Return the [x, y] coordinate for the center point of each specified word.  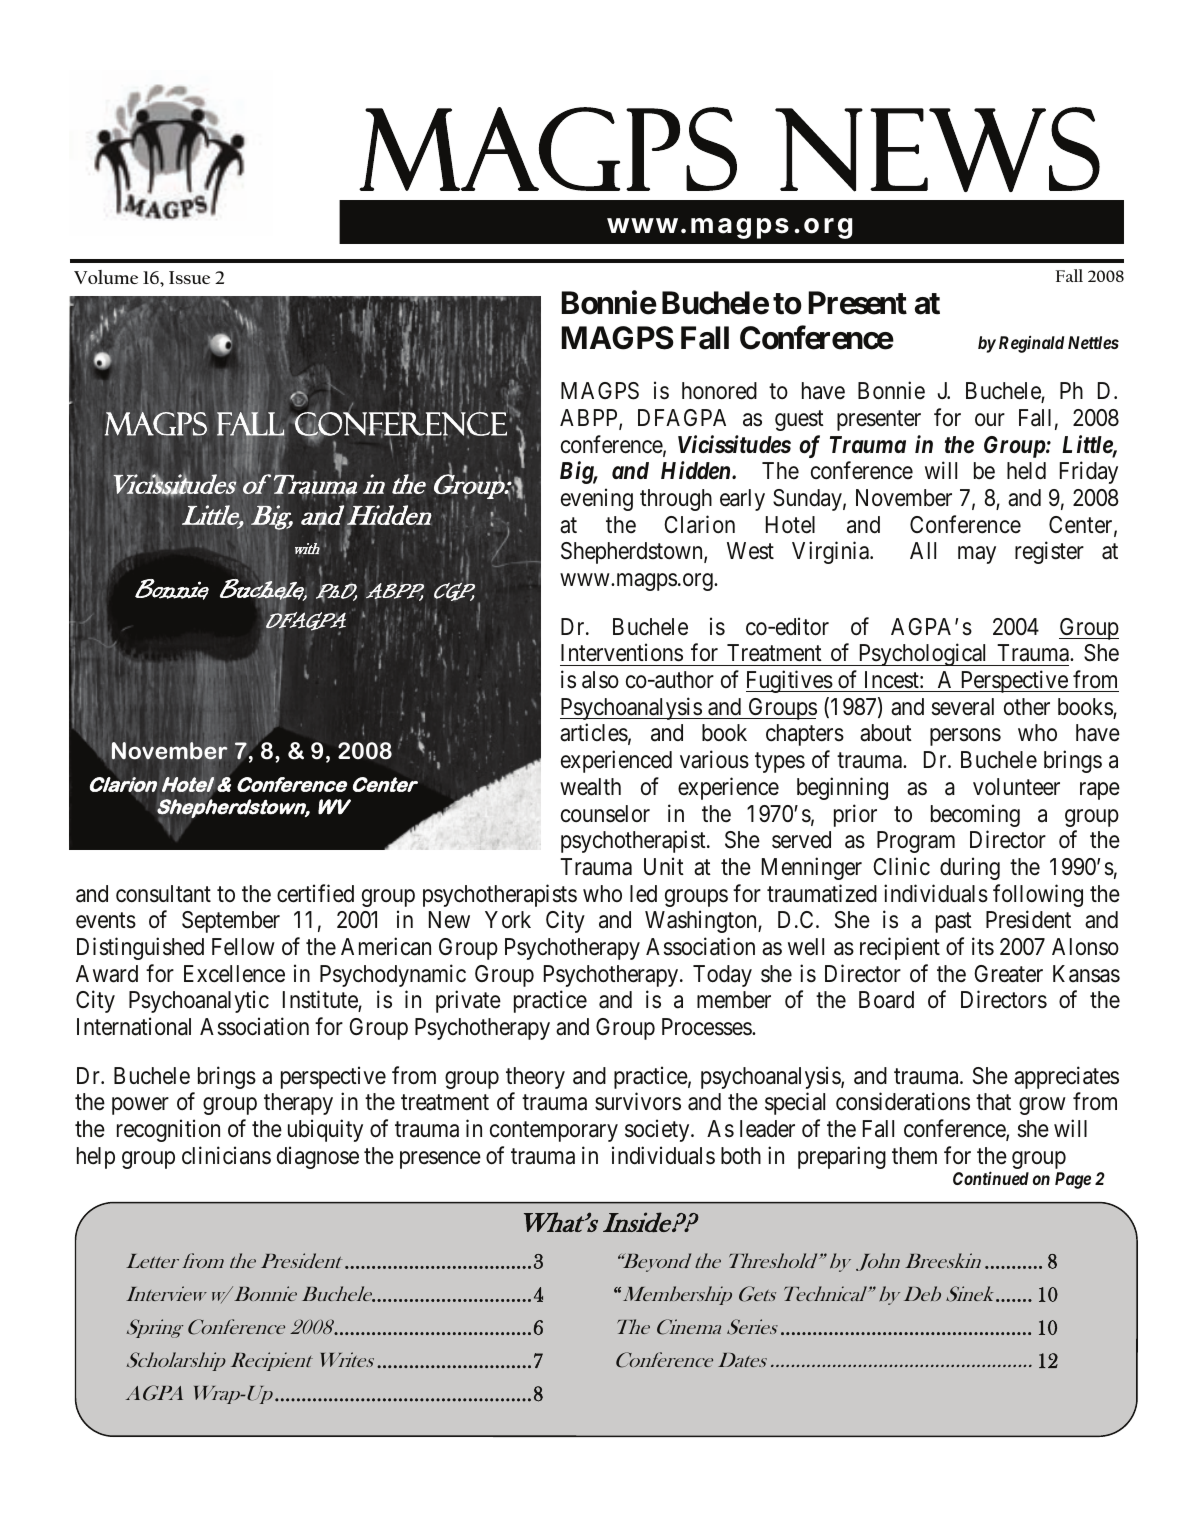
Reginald [1031, 344]
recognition [168, 1130]
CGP [454, 590]
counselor [605, 814]
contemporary [554, 1132]
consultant [163, 894]
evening [597, 499]
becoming [975, 815]
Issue [189, 277]
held [1026, 471]
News [937, 149]
